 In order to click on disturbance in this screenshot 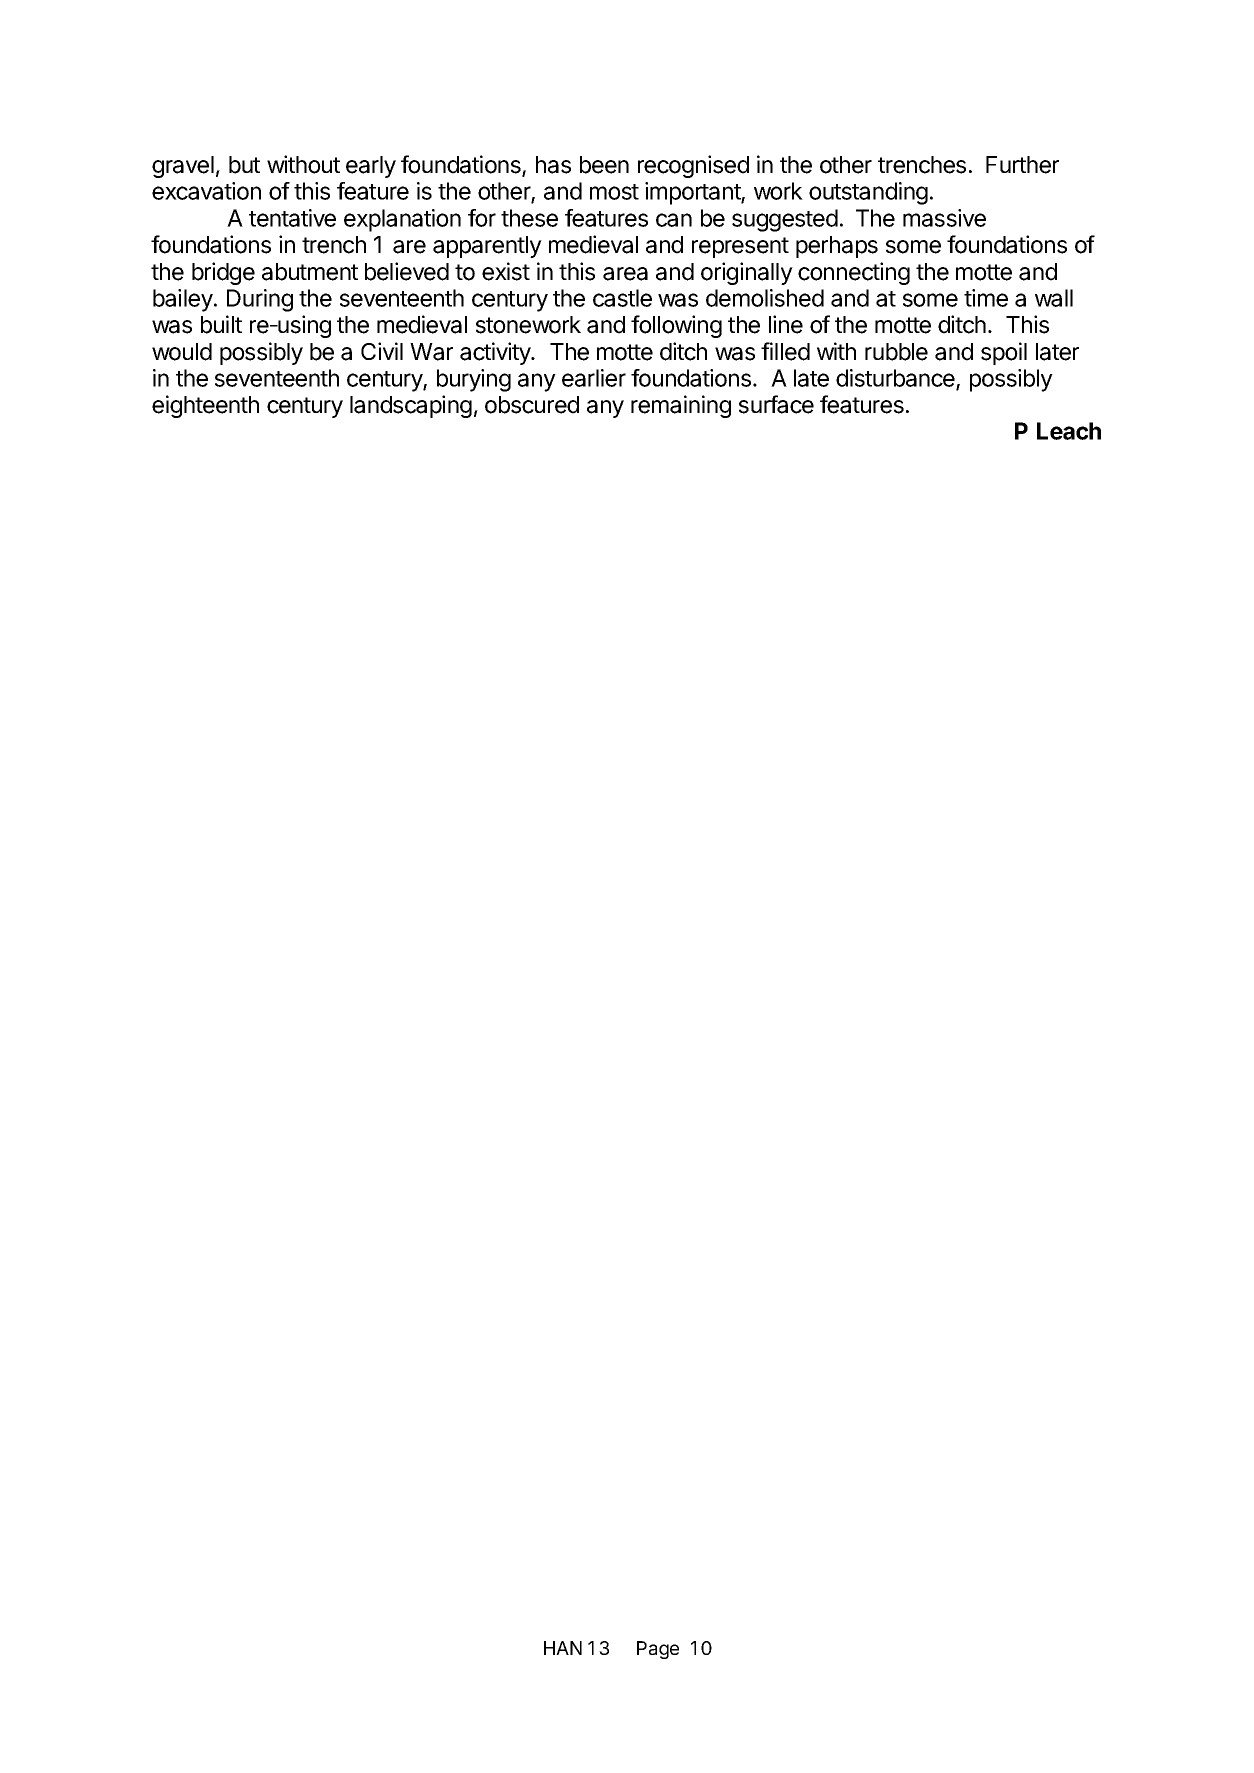, I will do `click(896, 379)`.
